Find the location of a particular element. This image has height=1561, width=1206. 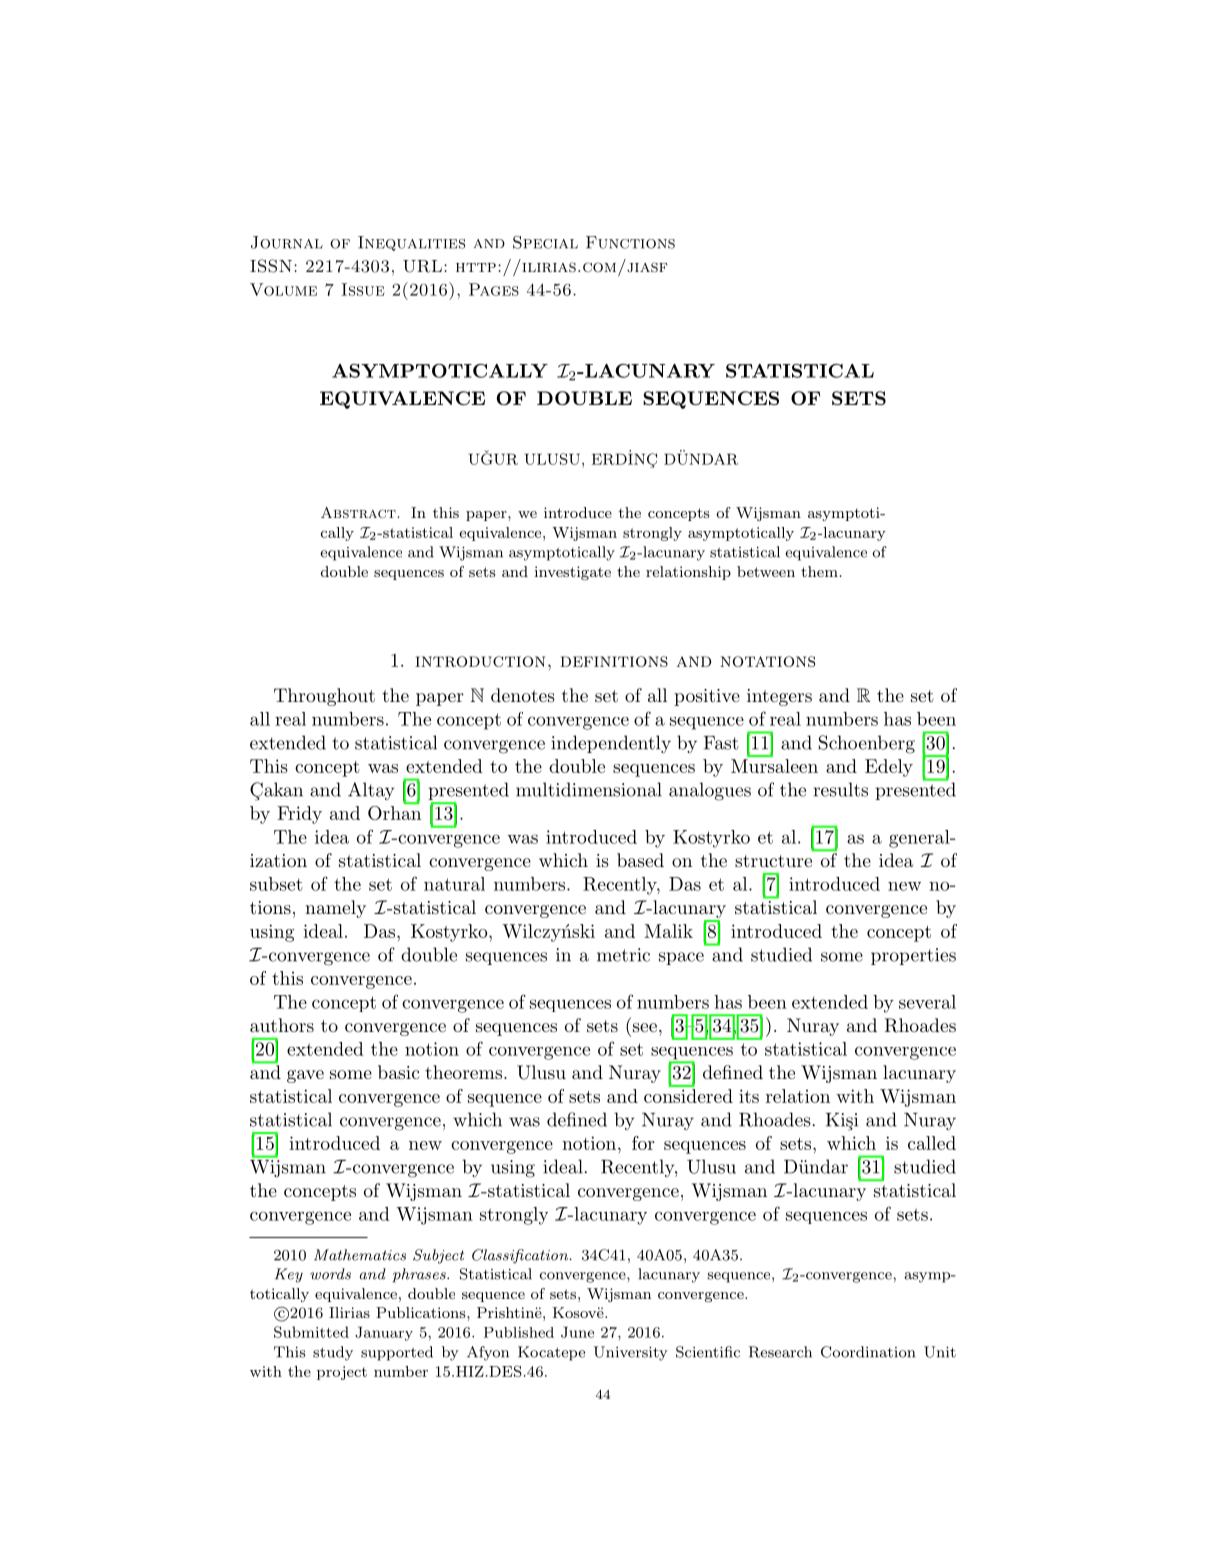

introduction is located at coordinates (480, 661).
